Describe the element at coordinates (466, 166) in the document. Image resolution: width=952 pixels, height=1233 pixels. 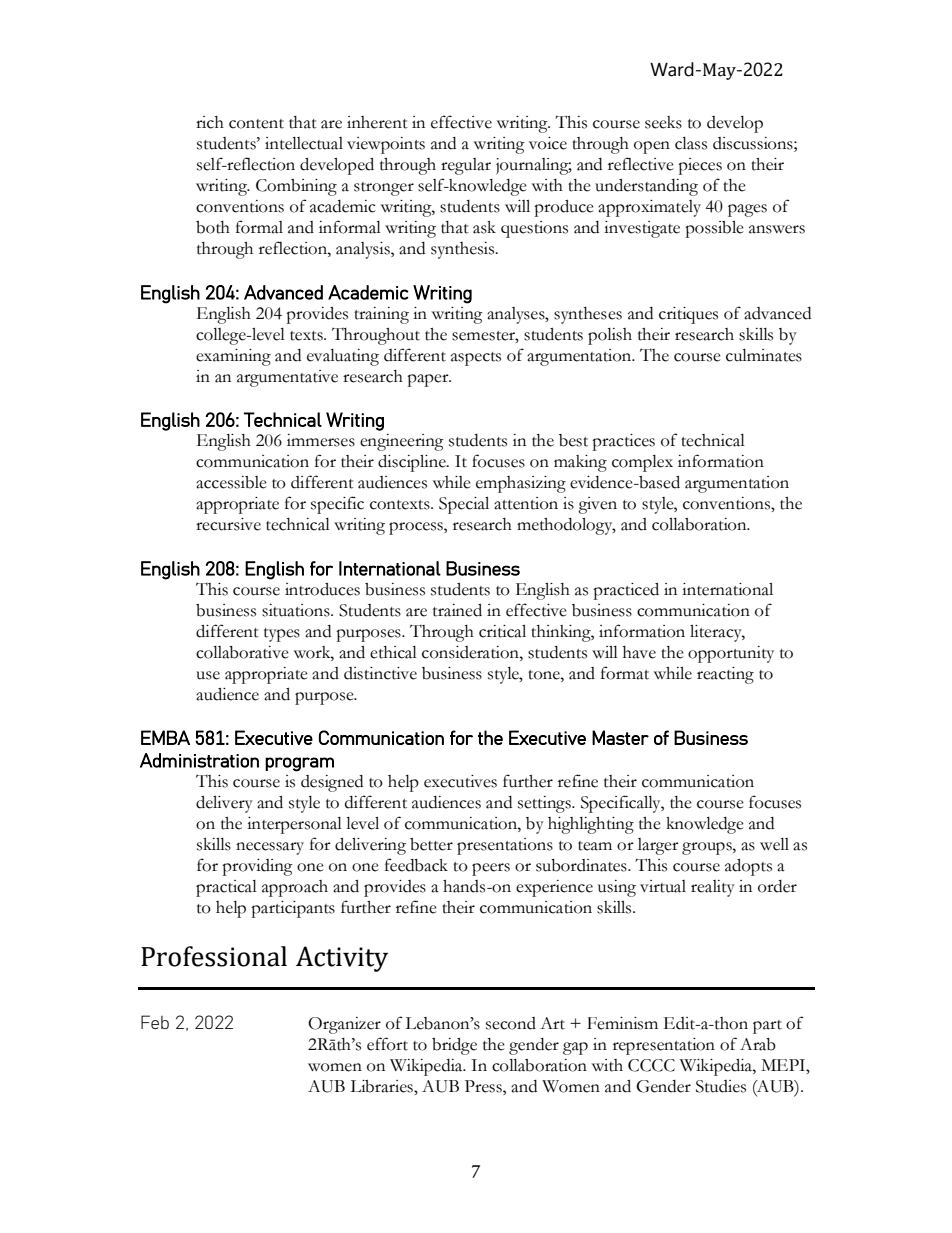
I see `regular` at that location.
